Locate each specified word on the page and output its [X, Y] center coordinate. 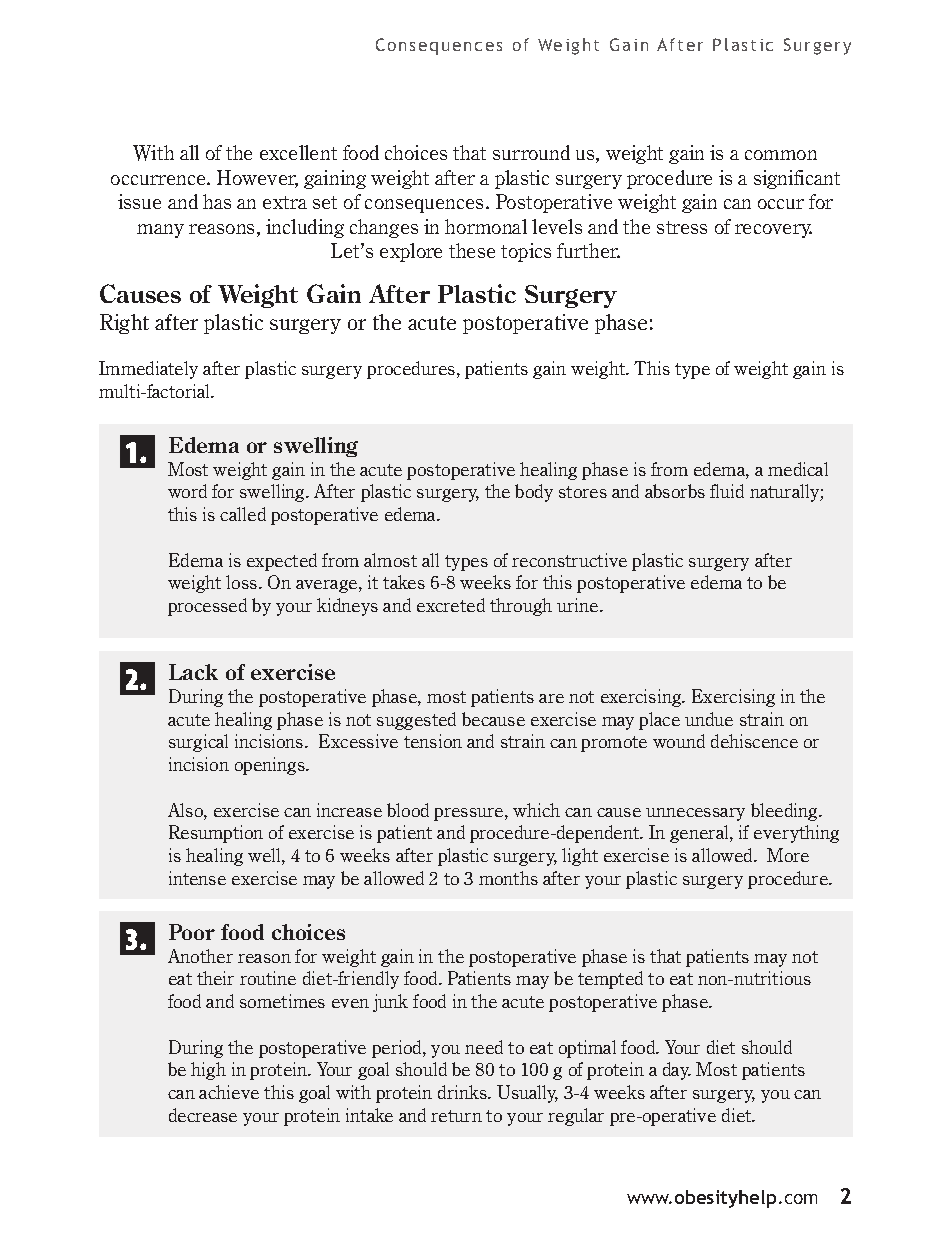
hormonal [486, 226]
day [677, 1071]
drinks [463, 1092]
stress [682, 227]
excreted [451, 605]
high [208, 1071]
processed [207, 607]
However [257, 179]
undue [709, 719]
